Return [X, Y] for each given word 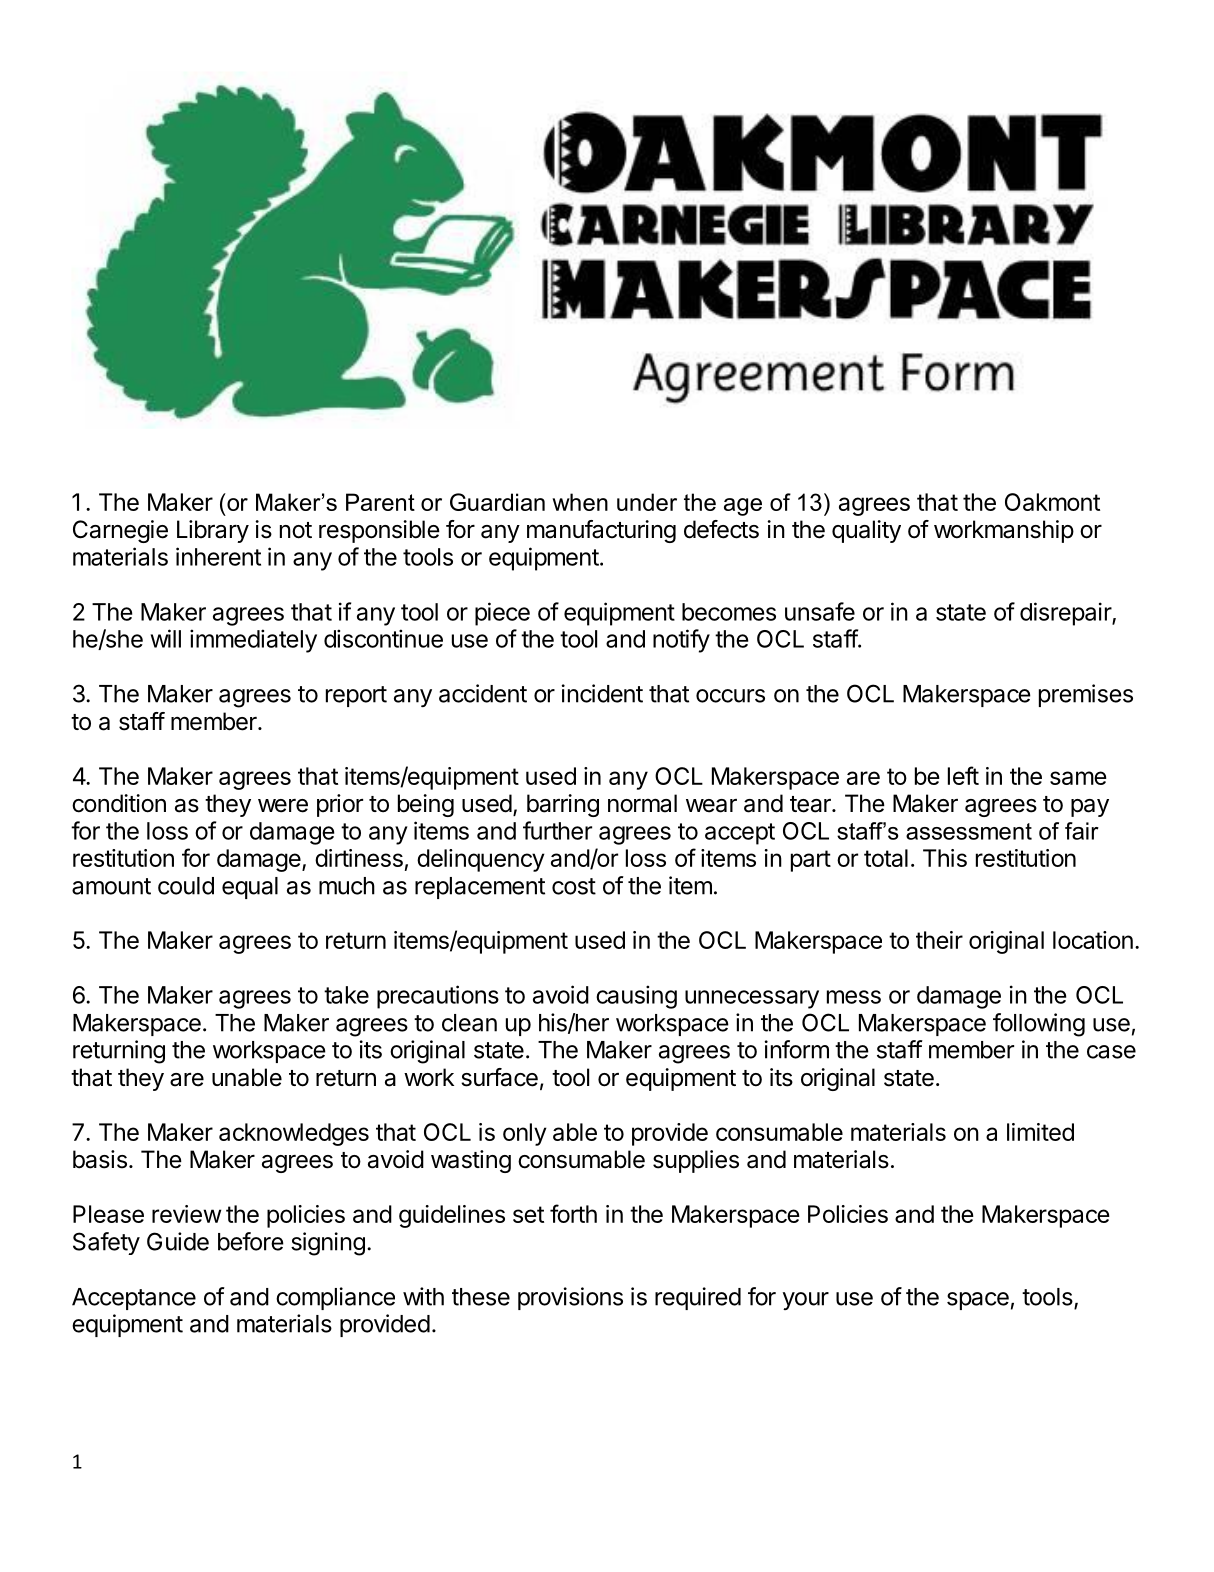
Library [213, 531]
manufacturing [601, 531]
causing [636, 997]
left [963, 775]
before [251, 1241]
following [1039, 1025]
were [283, 806]
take [346, 995]
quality [866, 531]
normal [642, 803]
